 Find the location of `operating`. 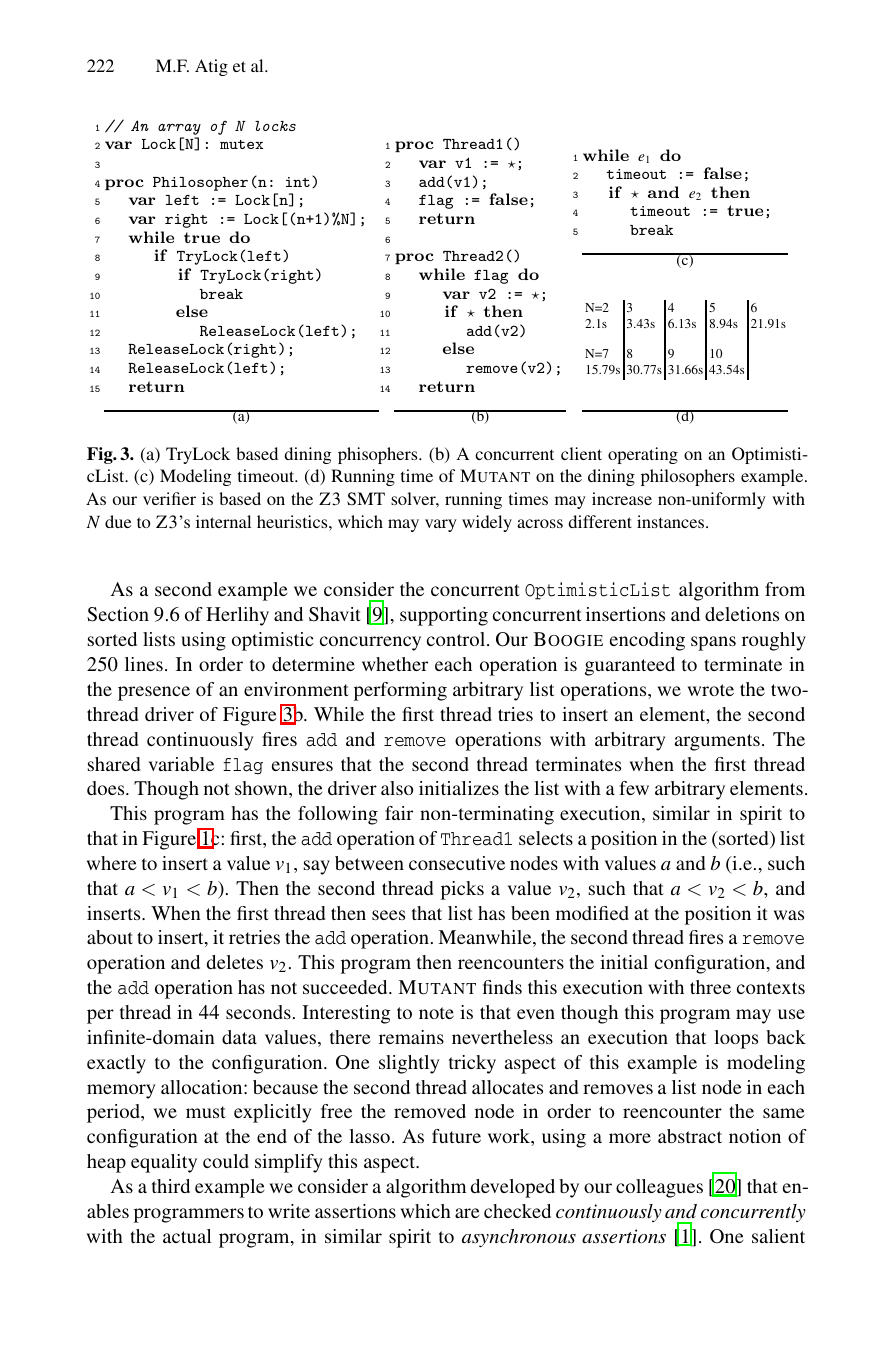

operating is located at coordinates (643, 455).
